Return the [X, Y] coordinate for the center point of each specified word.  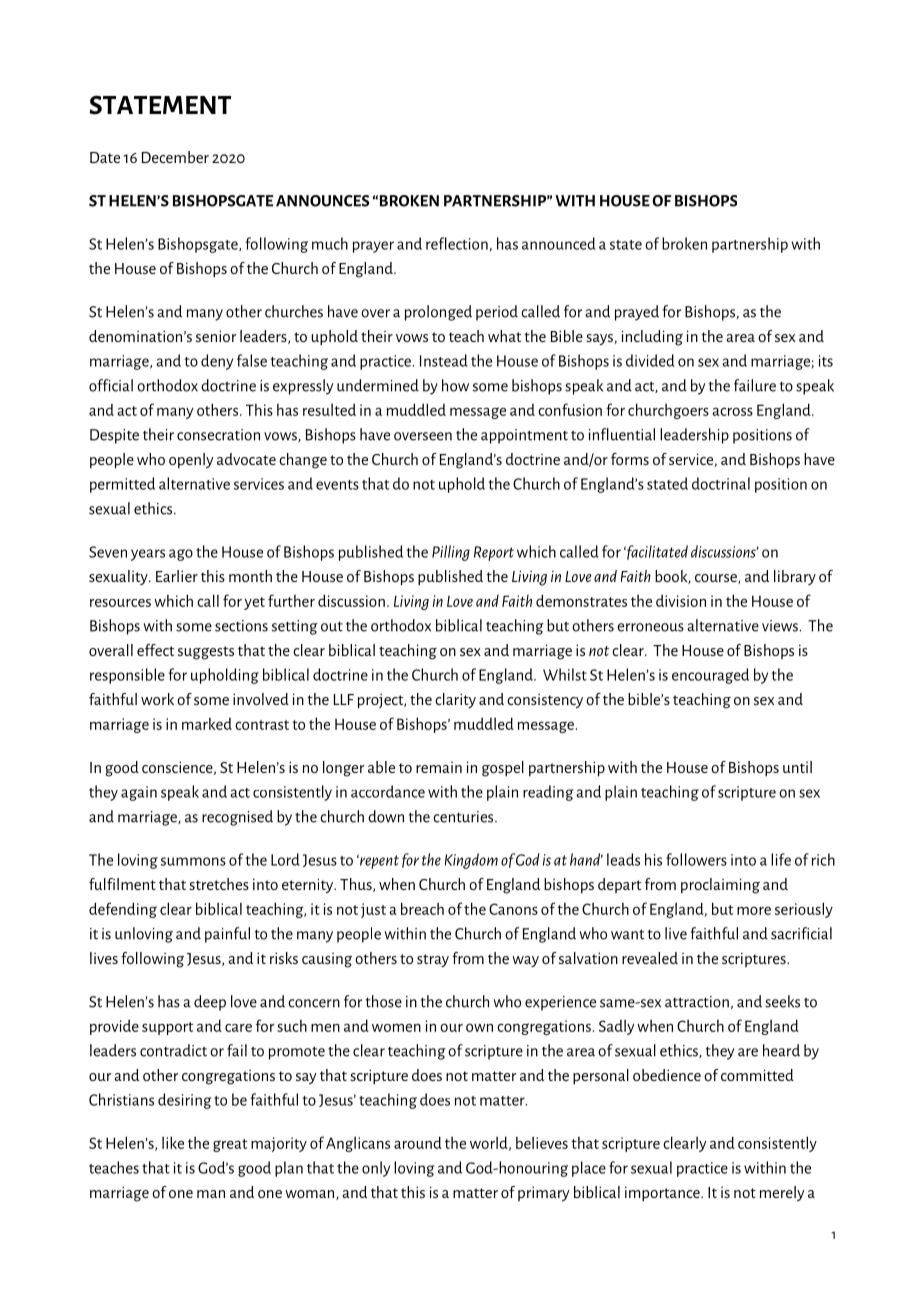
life [781, 859]
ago [181, 555]
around [418, 1142]
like [173, 1142]
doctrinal [721, 483]
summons [193, 861]
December [175, 157]
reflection [457, 243]
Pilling [451, 553]
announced [559, 243]
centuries [464, 817]
